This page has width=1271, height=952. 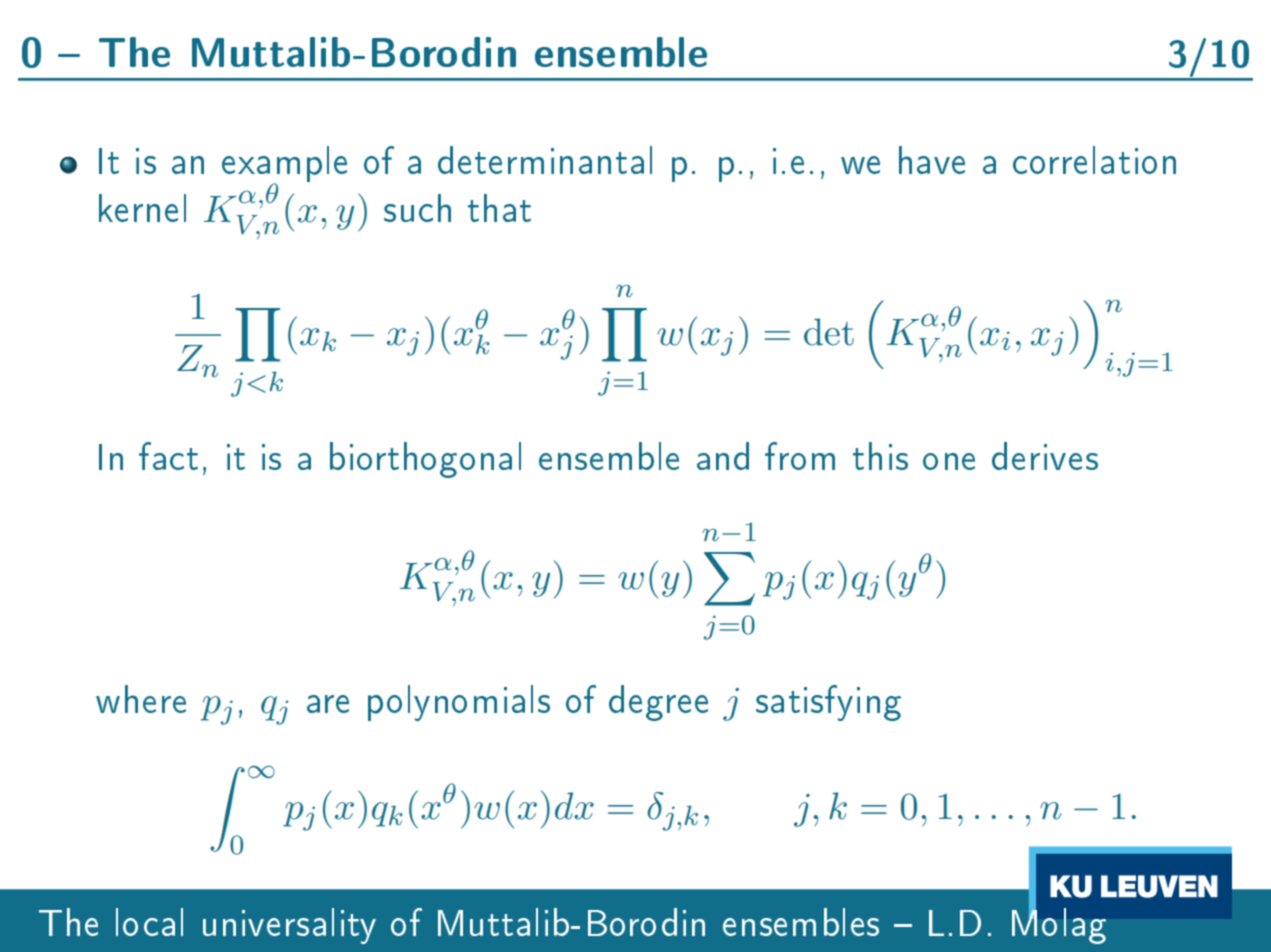 I want to click on derives, so click(x=1045, y=456).
